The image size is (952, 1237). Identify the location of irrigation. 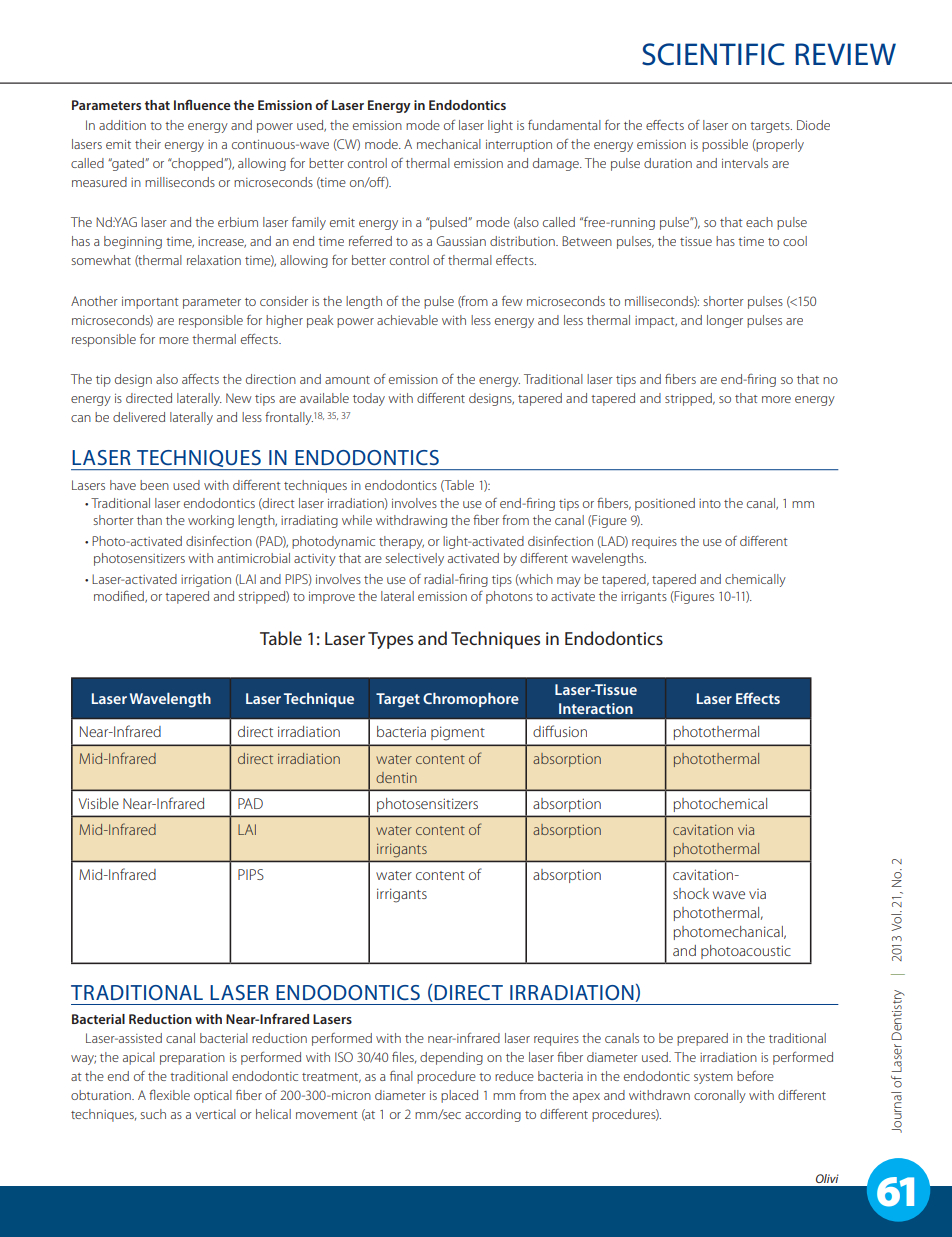
(206, 581).
